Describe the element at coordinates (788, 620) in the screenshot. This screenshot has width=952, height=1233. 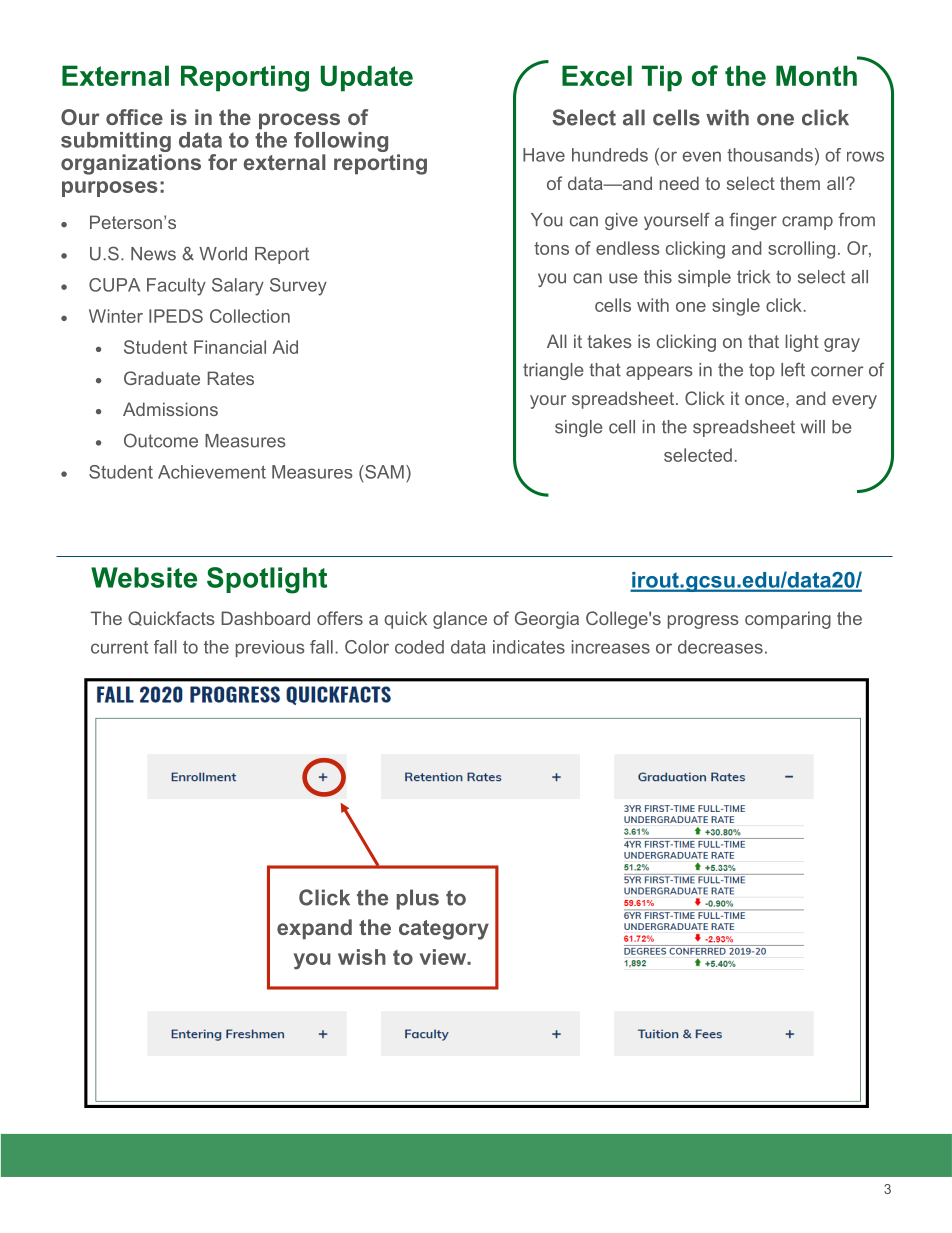
I see `comparing` at that location.
